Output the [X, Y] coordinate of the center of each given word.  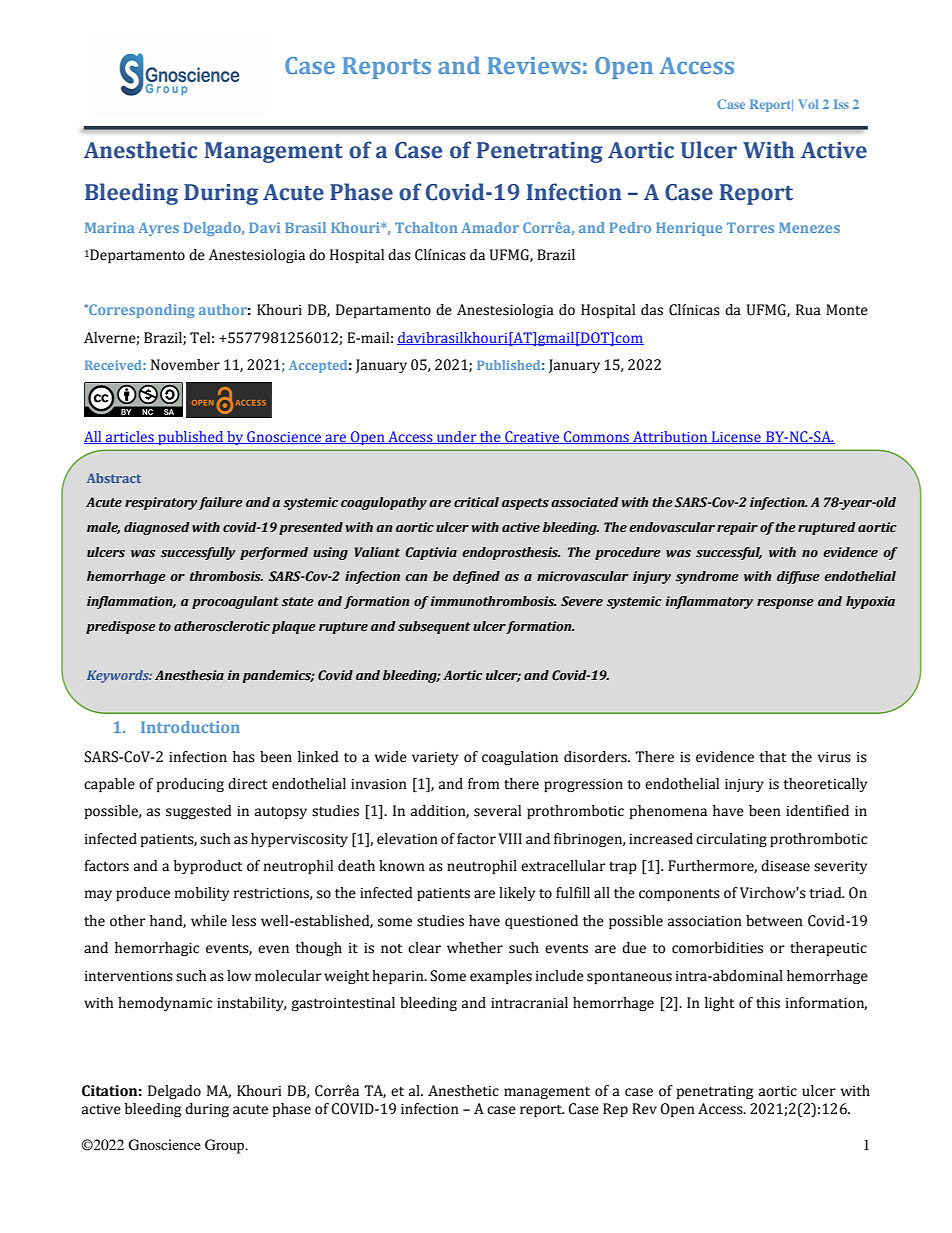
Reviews [533, 65]
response [785, 604]
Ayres [158, 229]
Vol [808, 104]
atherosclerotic [222, 626]
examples [501, 977]
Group [225, 1146]
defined [476, 577]
